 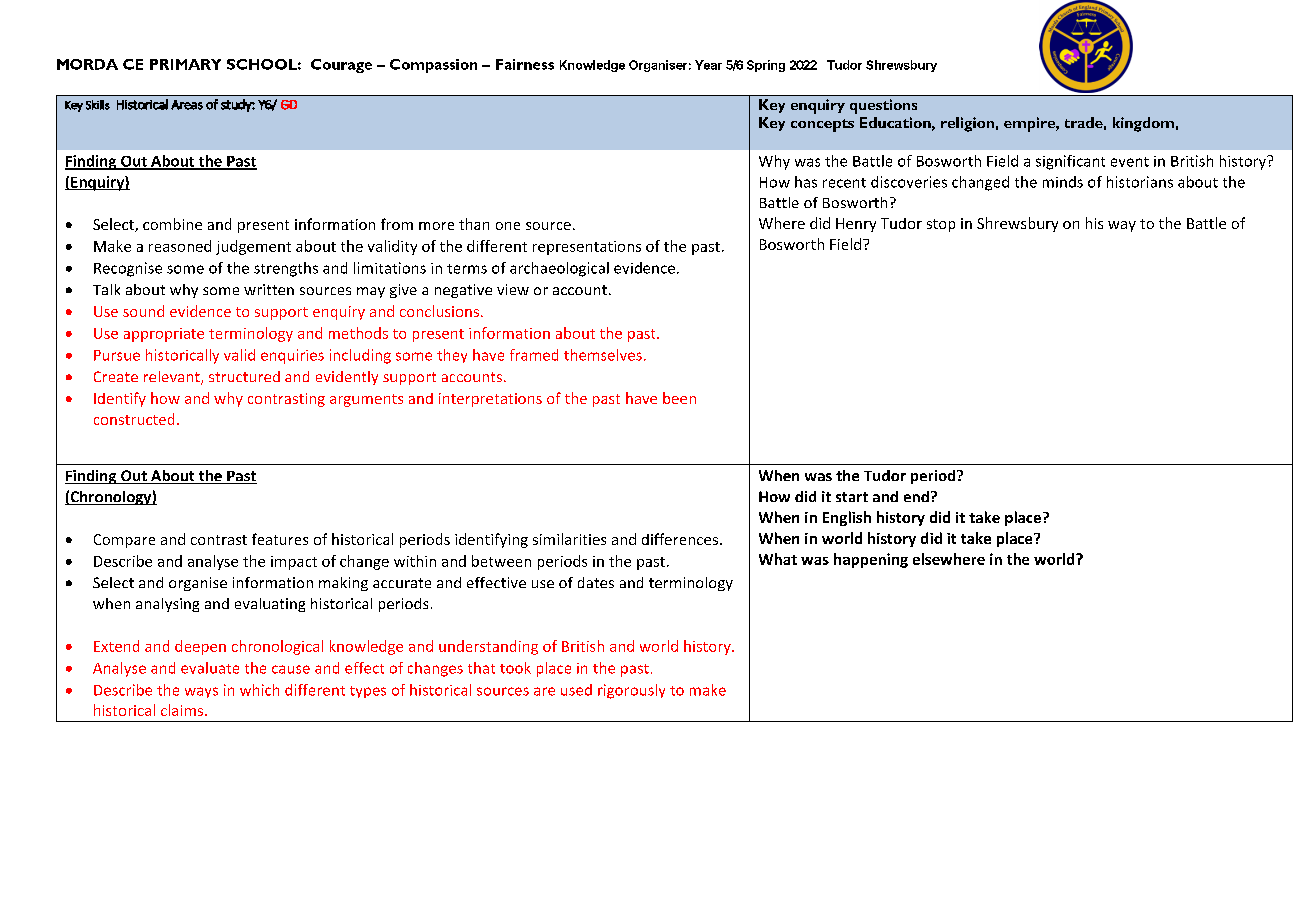 I want to click on been, so click(x=679, y=398).
